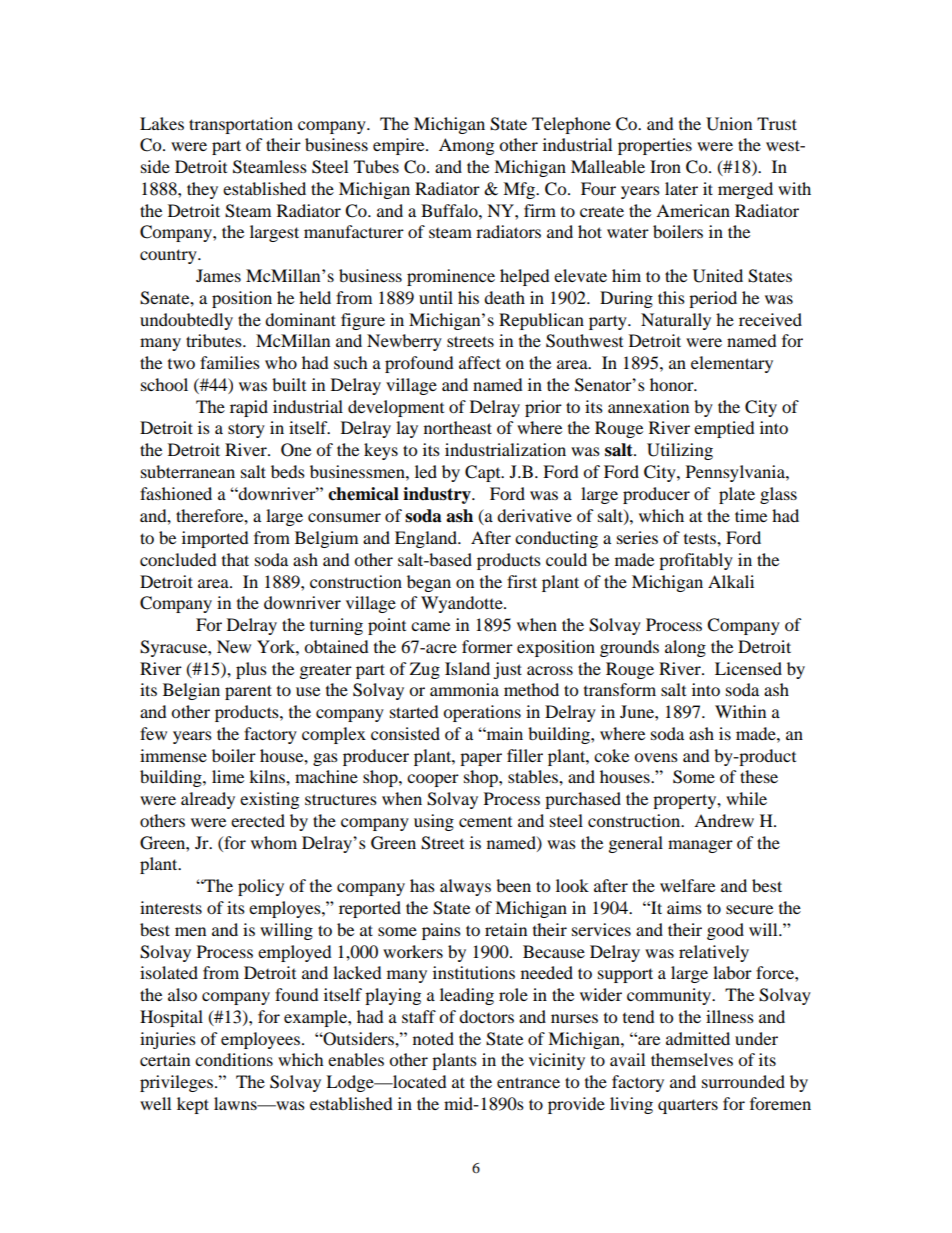 This screenshot has width=952, height=1233. What do you see at coordinates (482, 713) in the screenshot?
I see `operations` at bounding box center [482, 713].
